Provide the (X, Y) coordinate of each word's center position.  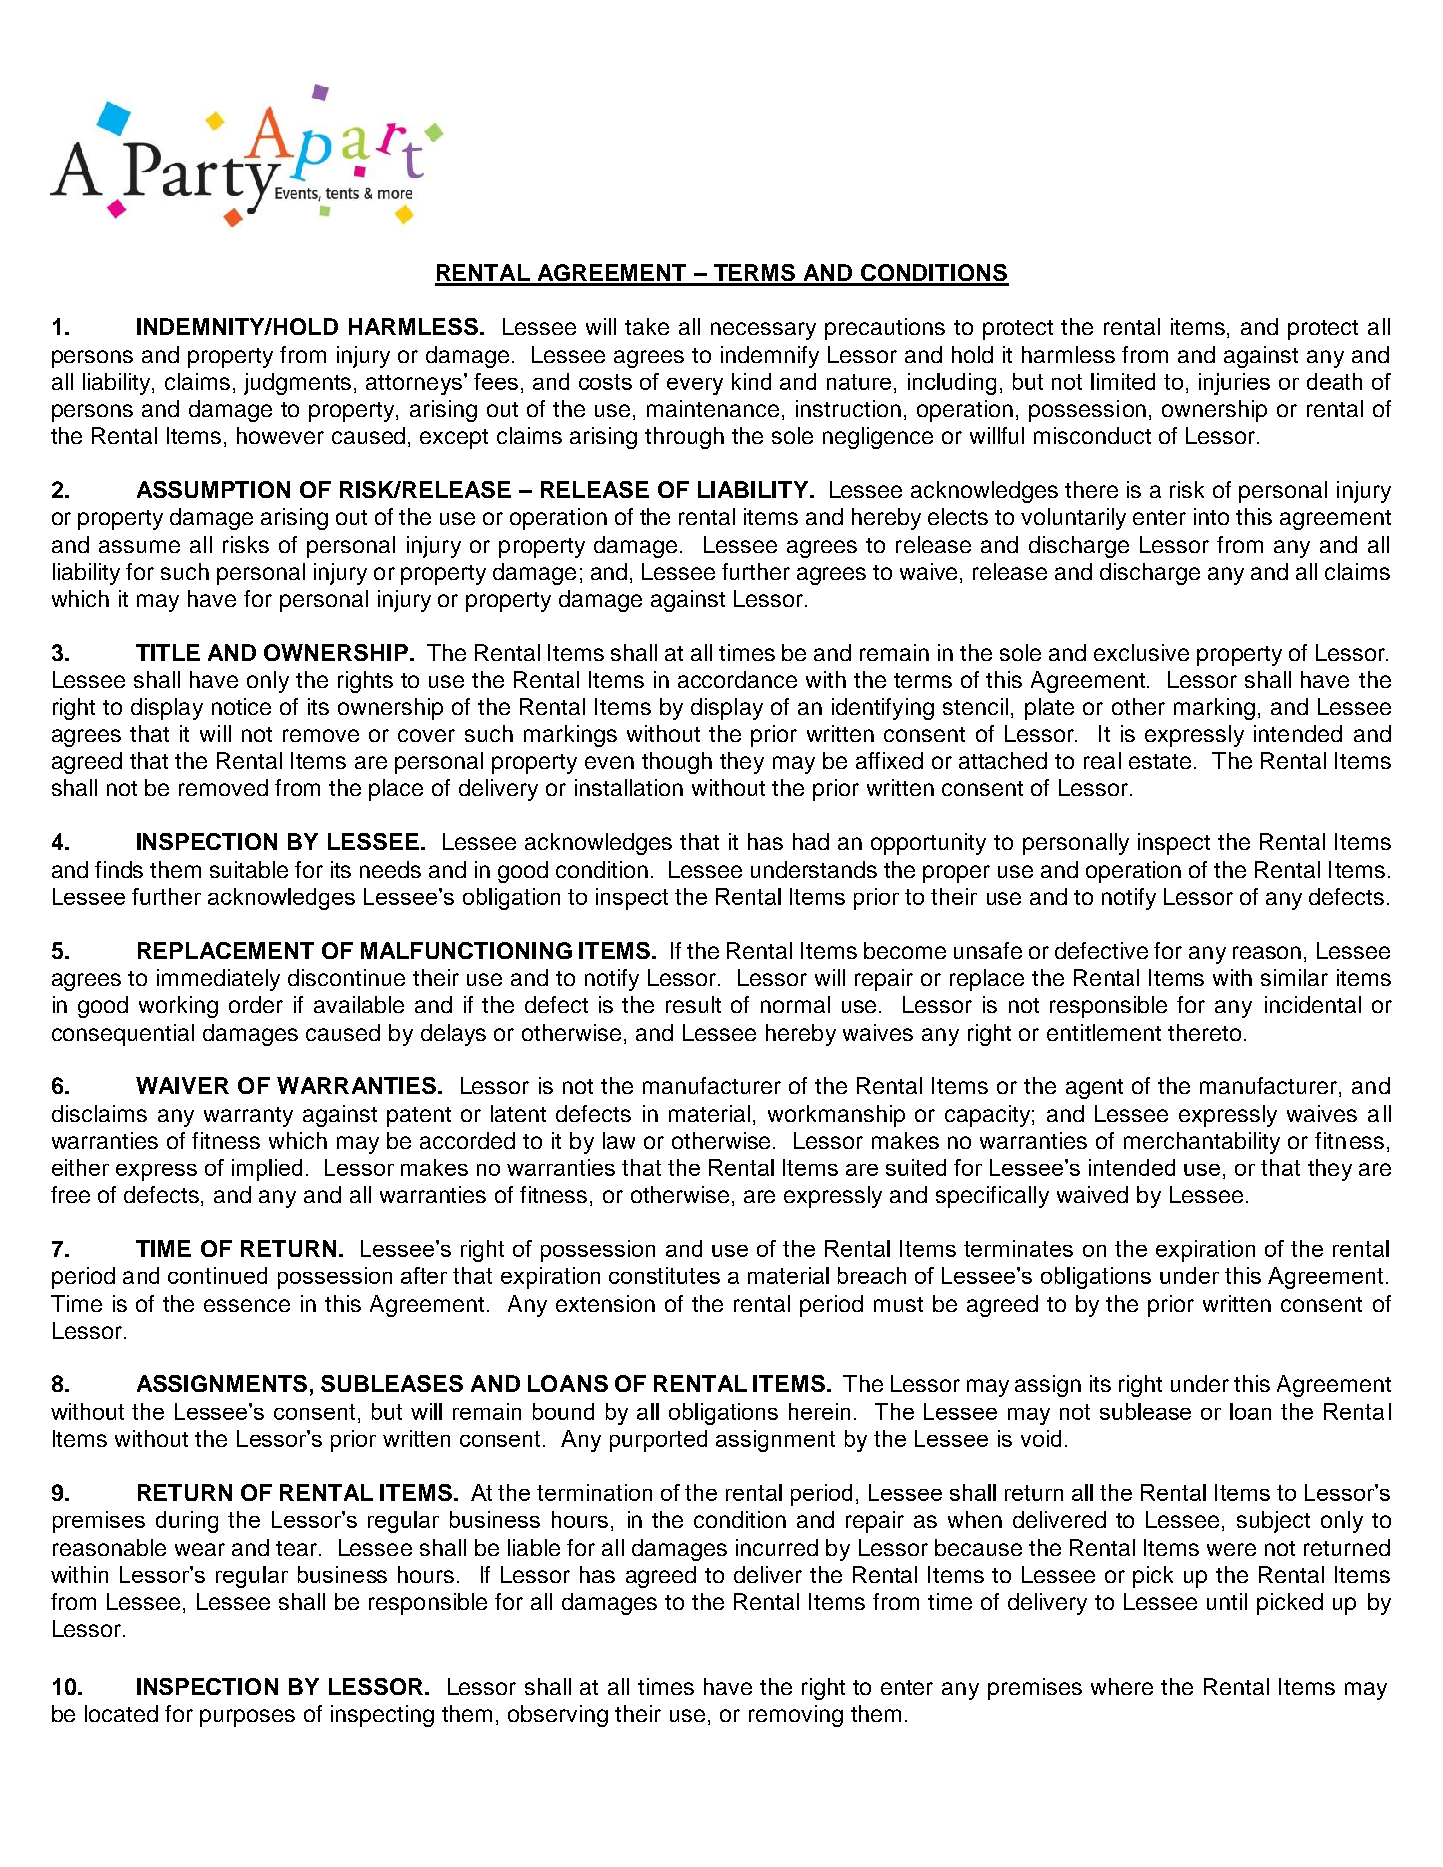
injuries (1234, 384)
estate (1162, 761)
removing (796, 1716)
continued (217, 1275)
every (695, 386)
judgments (299, 384)
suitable (249, 869)
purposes (247, 1718)
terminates (1018, 1248)
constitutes (664, 1275)
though (677, 763)
